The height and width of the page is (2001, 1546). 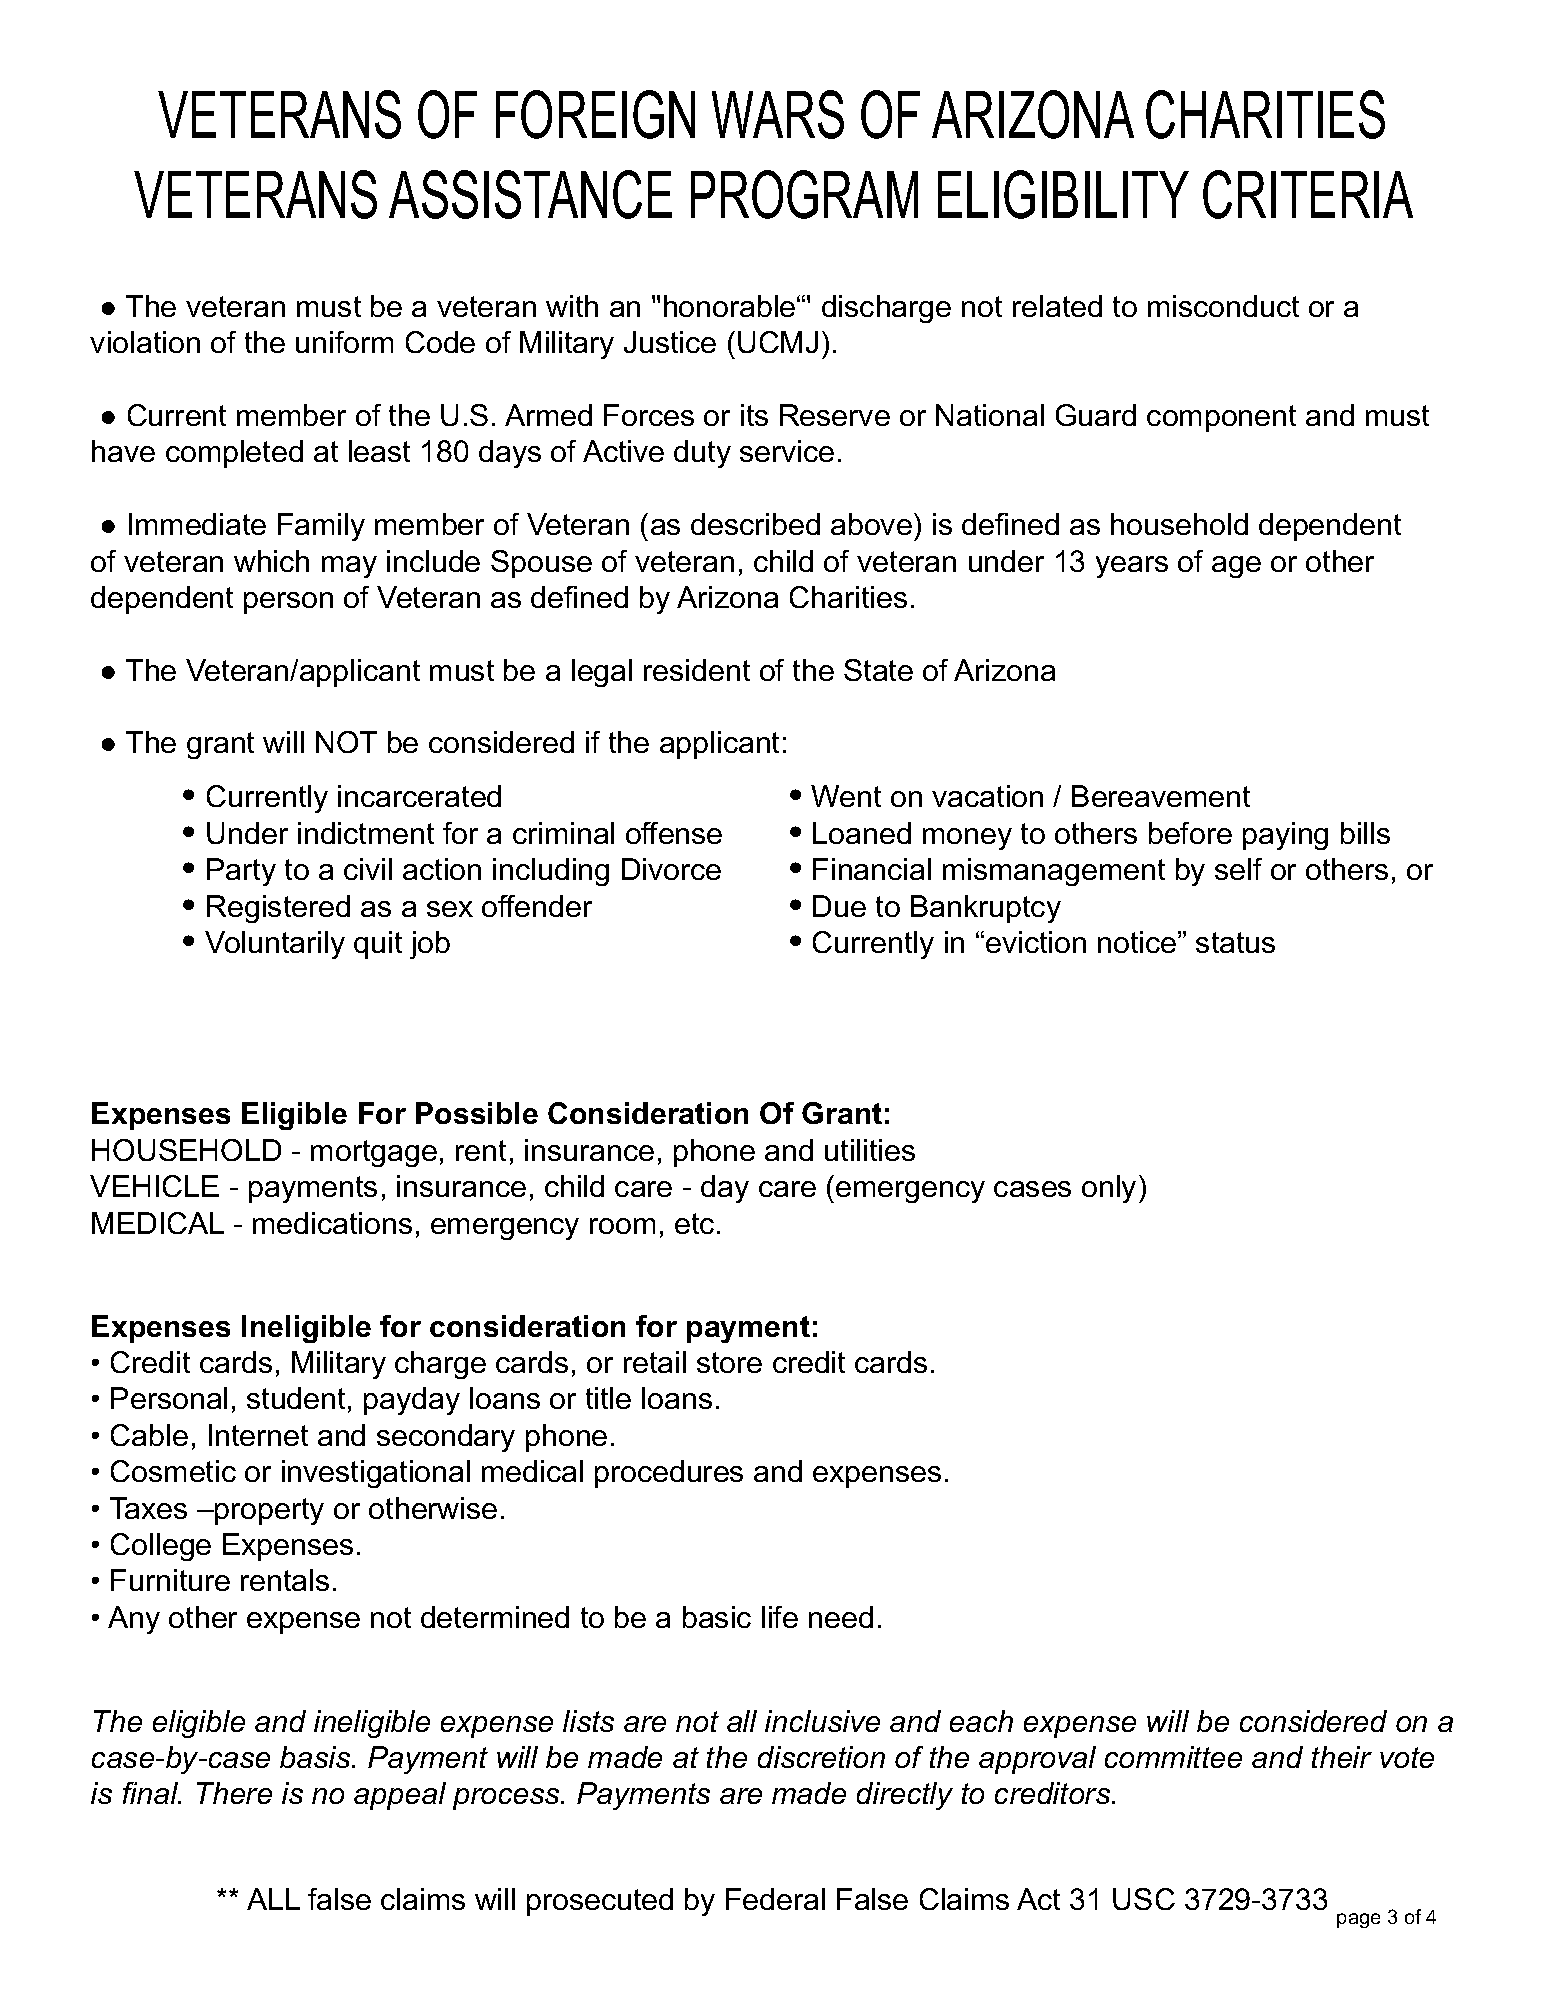 What do you see at coordinates (258, 1435) in the page?
I see `Internet` at bounding box center [258, 1435].
